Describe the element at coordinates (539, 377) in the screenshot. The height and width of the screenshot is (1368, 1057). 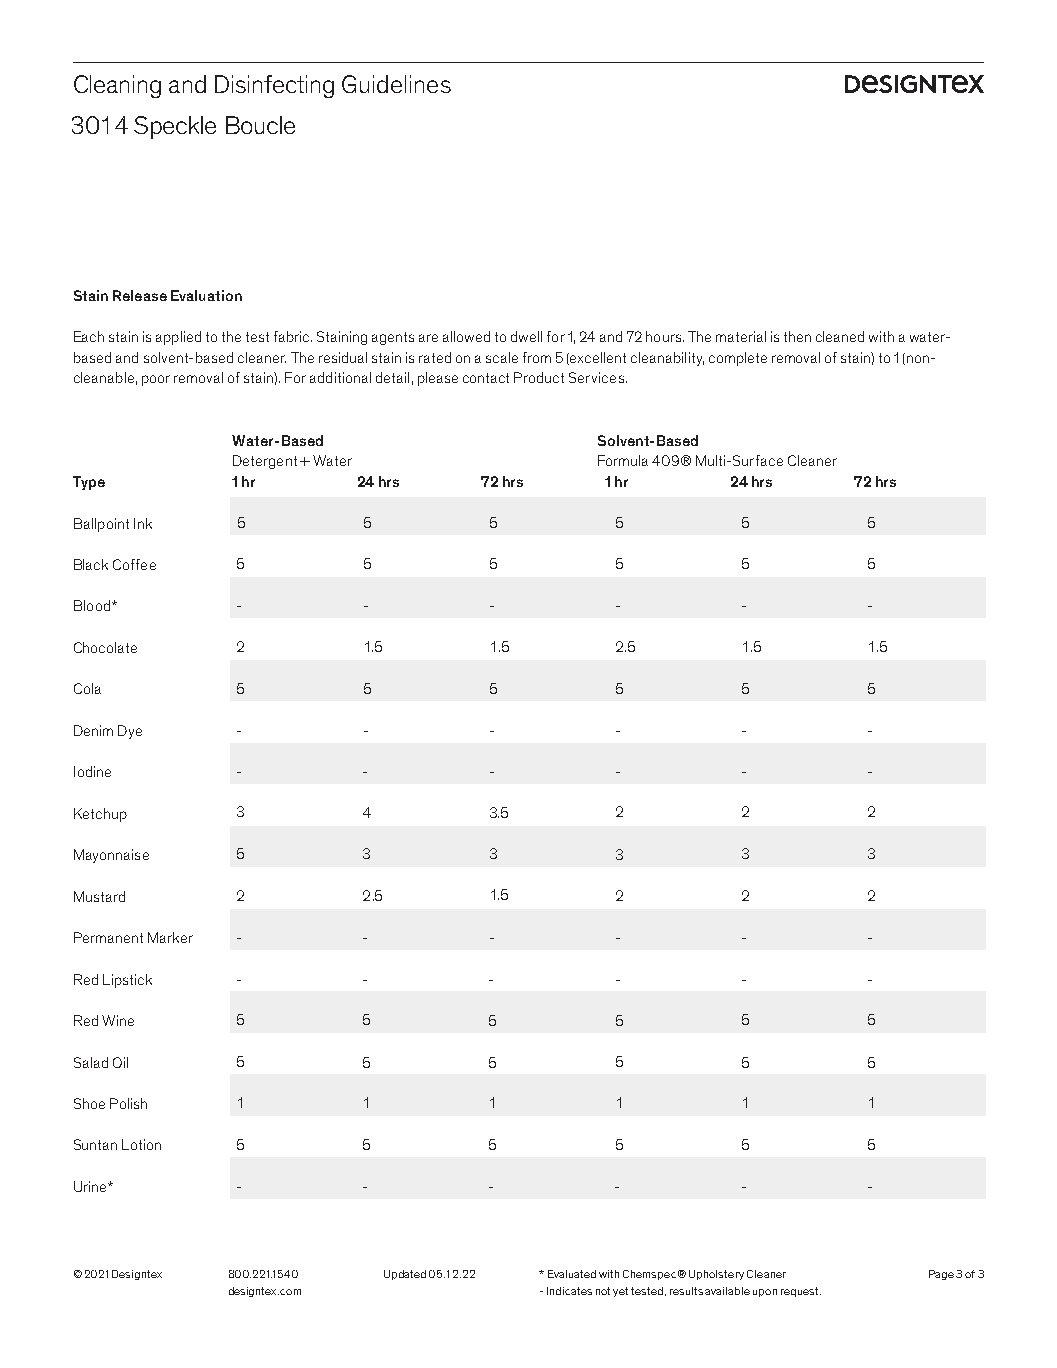
I see `Product` at that location.
